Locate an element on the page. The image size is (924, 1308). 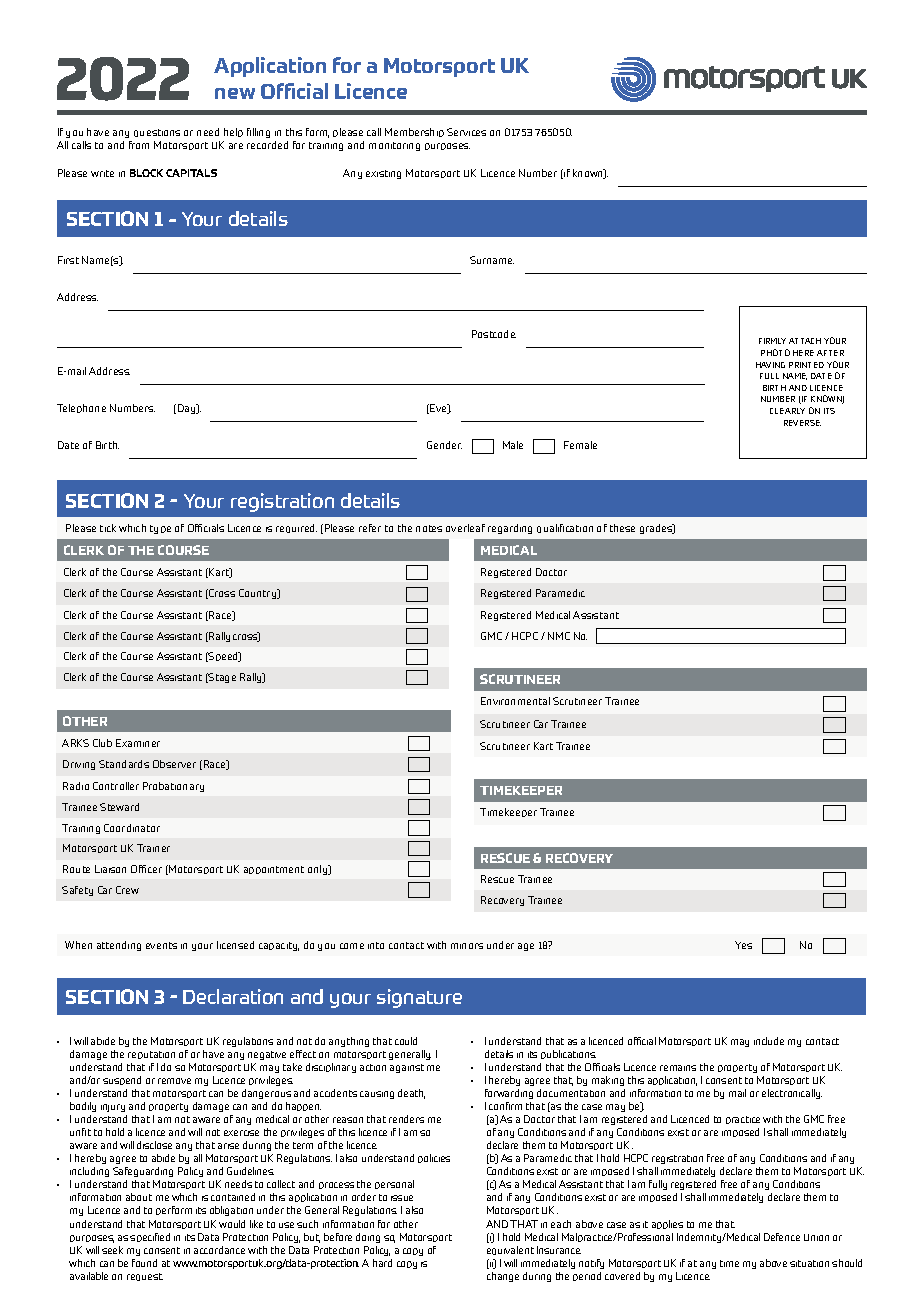
Yes is located at coordinates (743, 945).
